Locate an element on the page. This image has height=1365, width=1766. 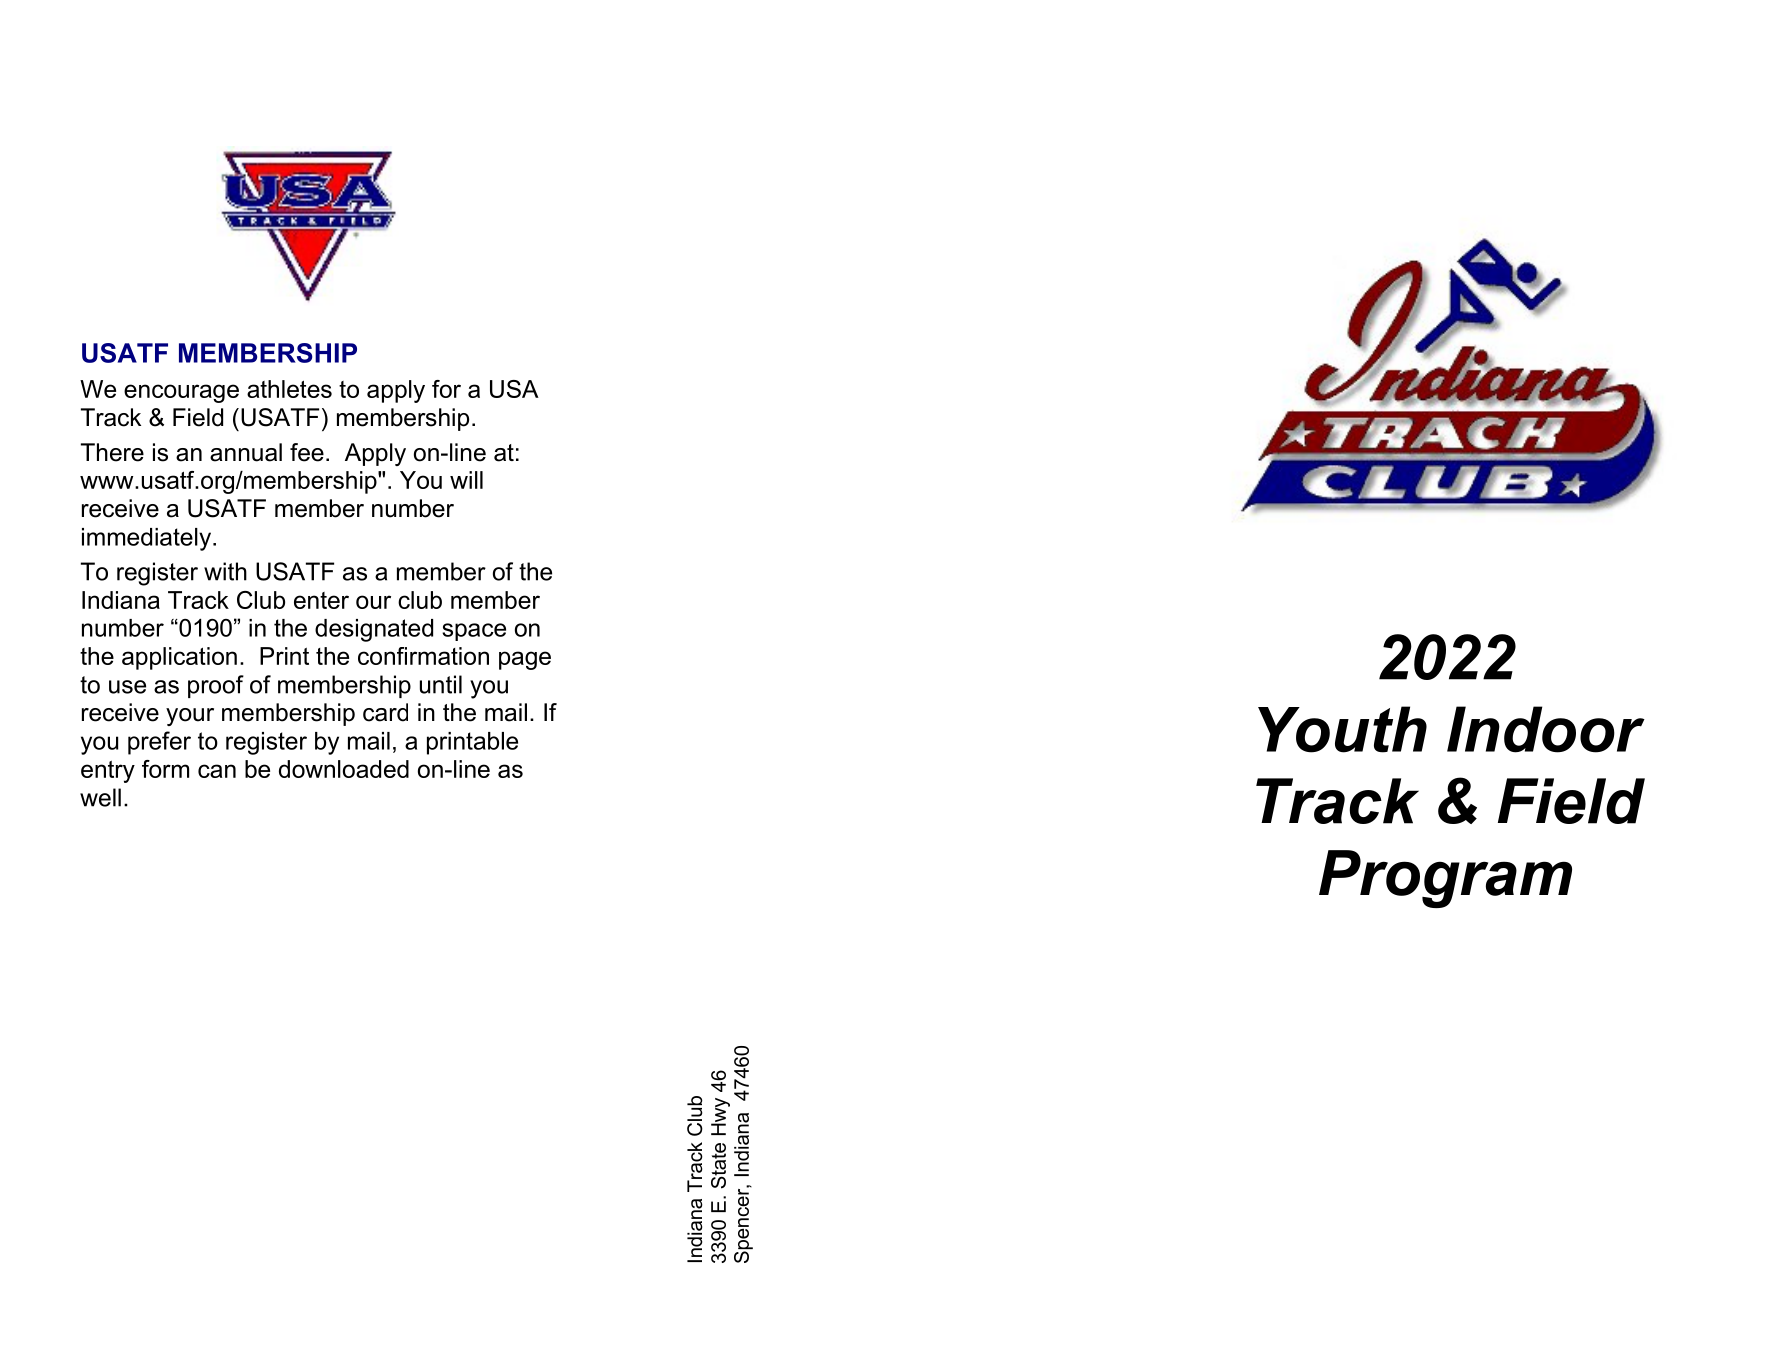
fee is located at coordinates (307, 452).
